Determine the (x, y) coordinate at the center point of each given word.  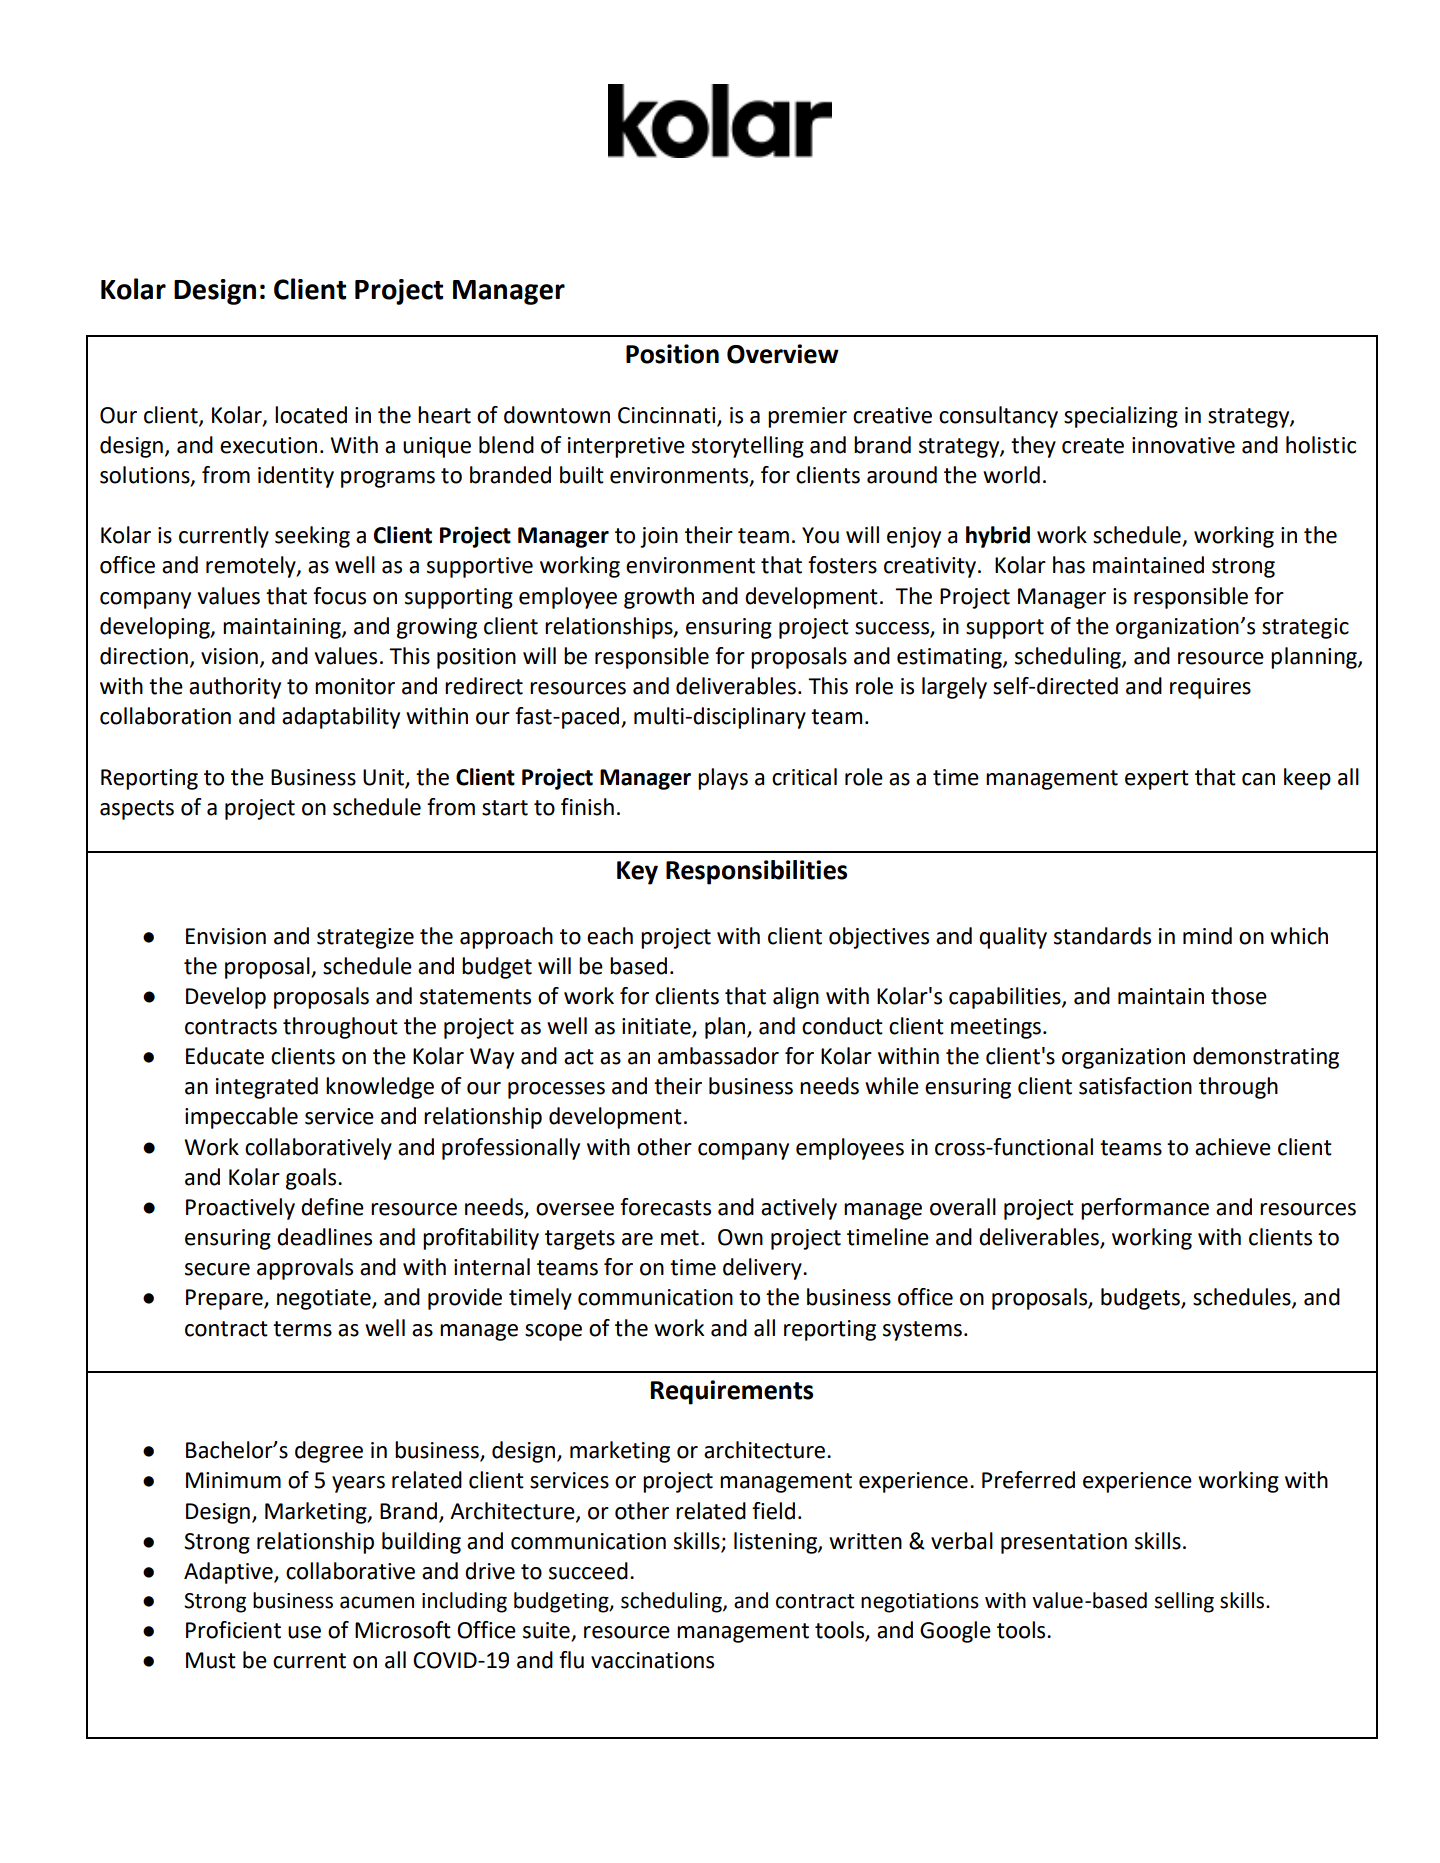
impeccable (241, 1118)
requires (1210, 688)
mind (1207, 936)
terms (302, 1329)
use (304, 1632)
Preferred (1028, 1480)
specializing (1121, 417)
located (311, 415)
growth (659, 598)
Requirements (732, 1392)
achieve (1233, 1147)
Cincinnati (666, 415)
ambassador (718, 1056)
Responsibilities (756, 872)
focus (339, 596)
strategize (365, 938)
